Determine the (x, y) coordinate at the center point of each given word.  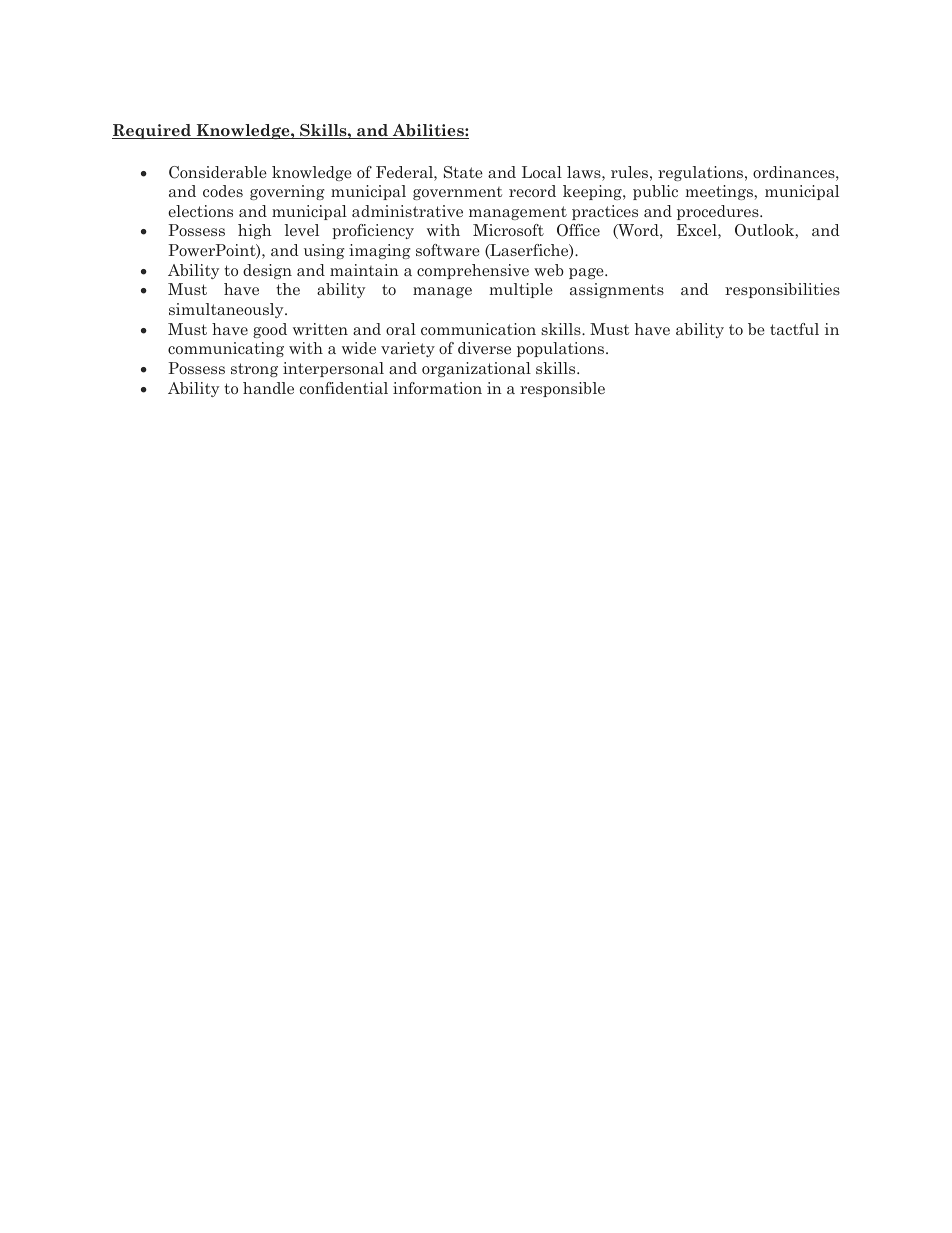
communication (478, 329)
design (267, 271)
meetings (720, 192)
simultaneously (227, 310)
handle (268, 388)
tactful (794, 329)
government (457, 193)
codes (223, 191)
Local (542, 172)
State (463, 172)
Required (152, 131)
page (587, 273)
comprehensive (473, 271)
